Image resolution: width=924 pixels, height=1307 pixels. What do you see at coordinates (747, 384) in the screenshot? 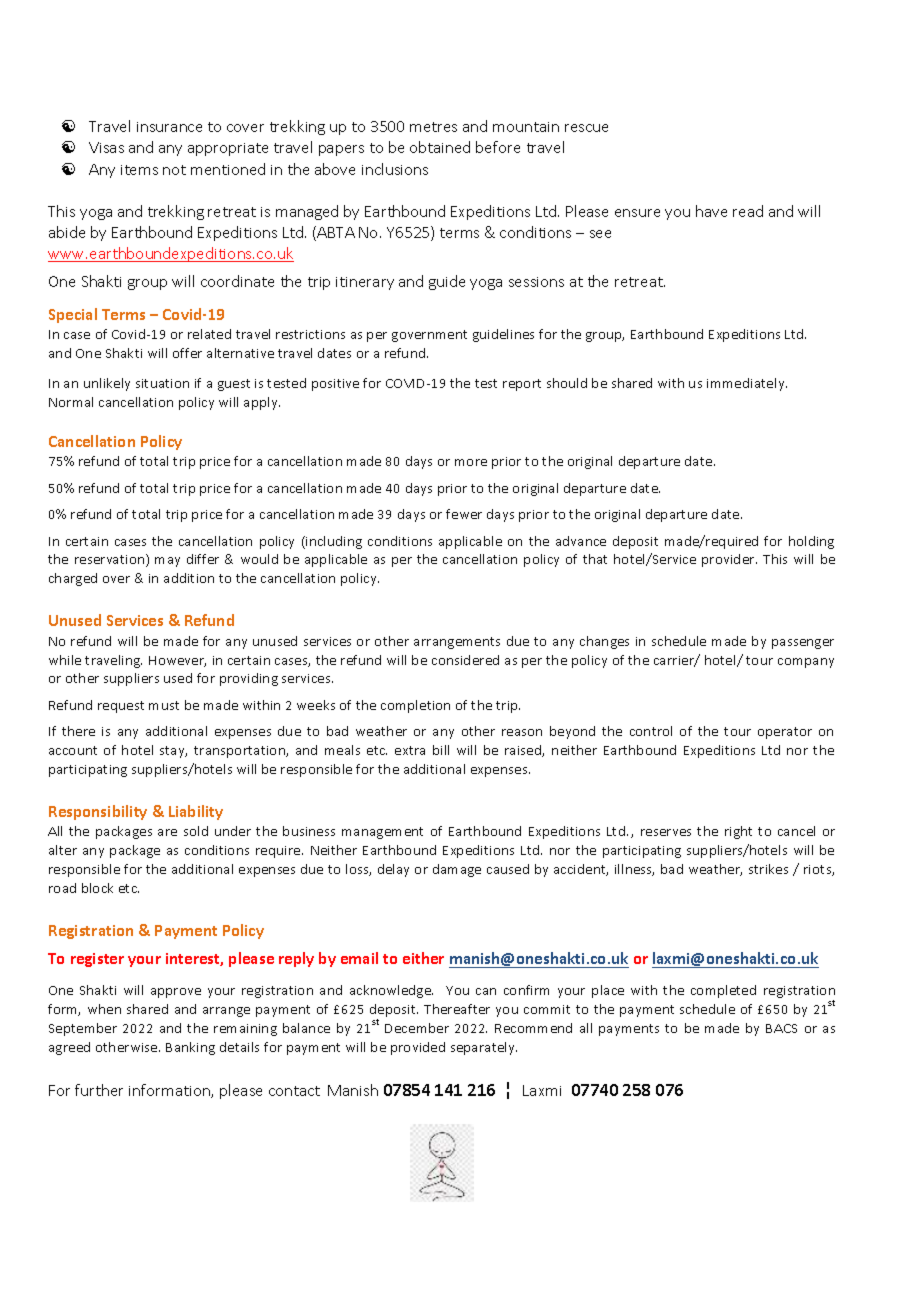
I see `immediately` at bounding box center [747, 384].
